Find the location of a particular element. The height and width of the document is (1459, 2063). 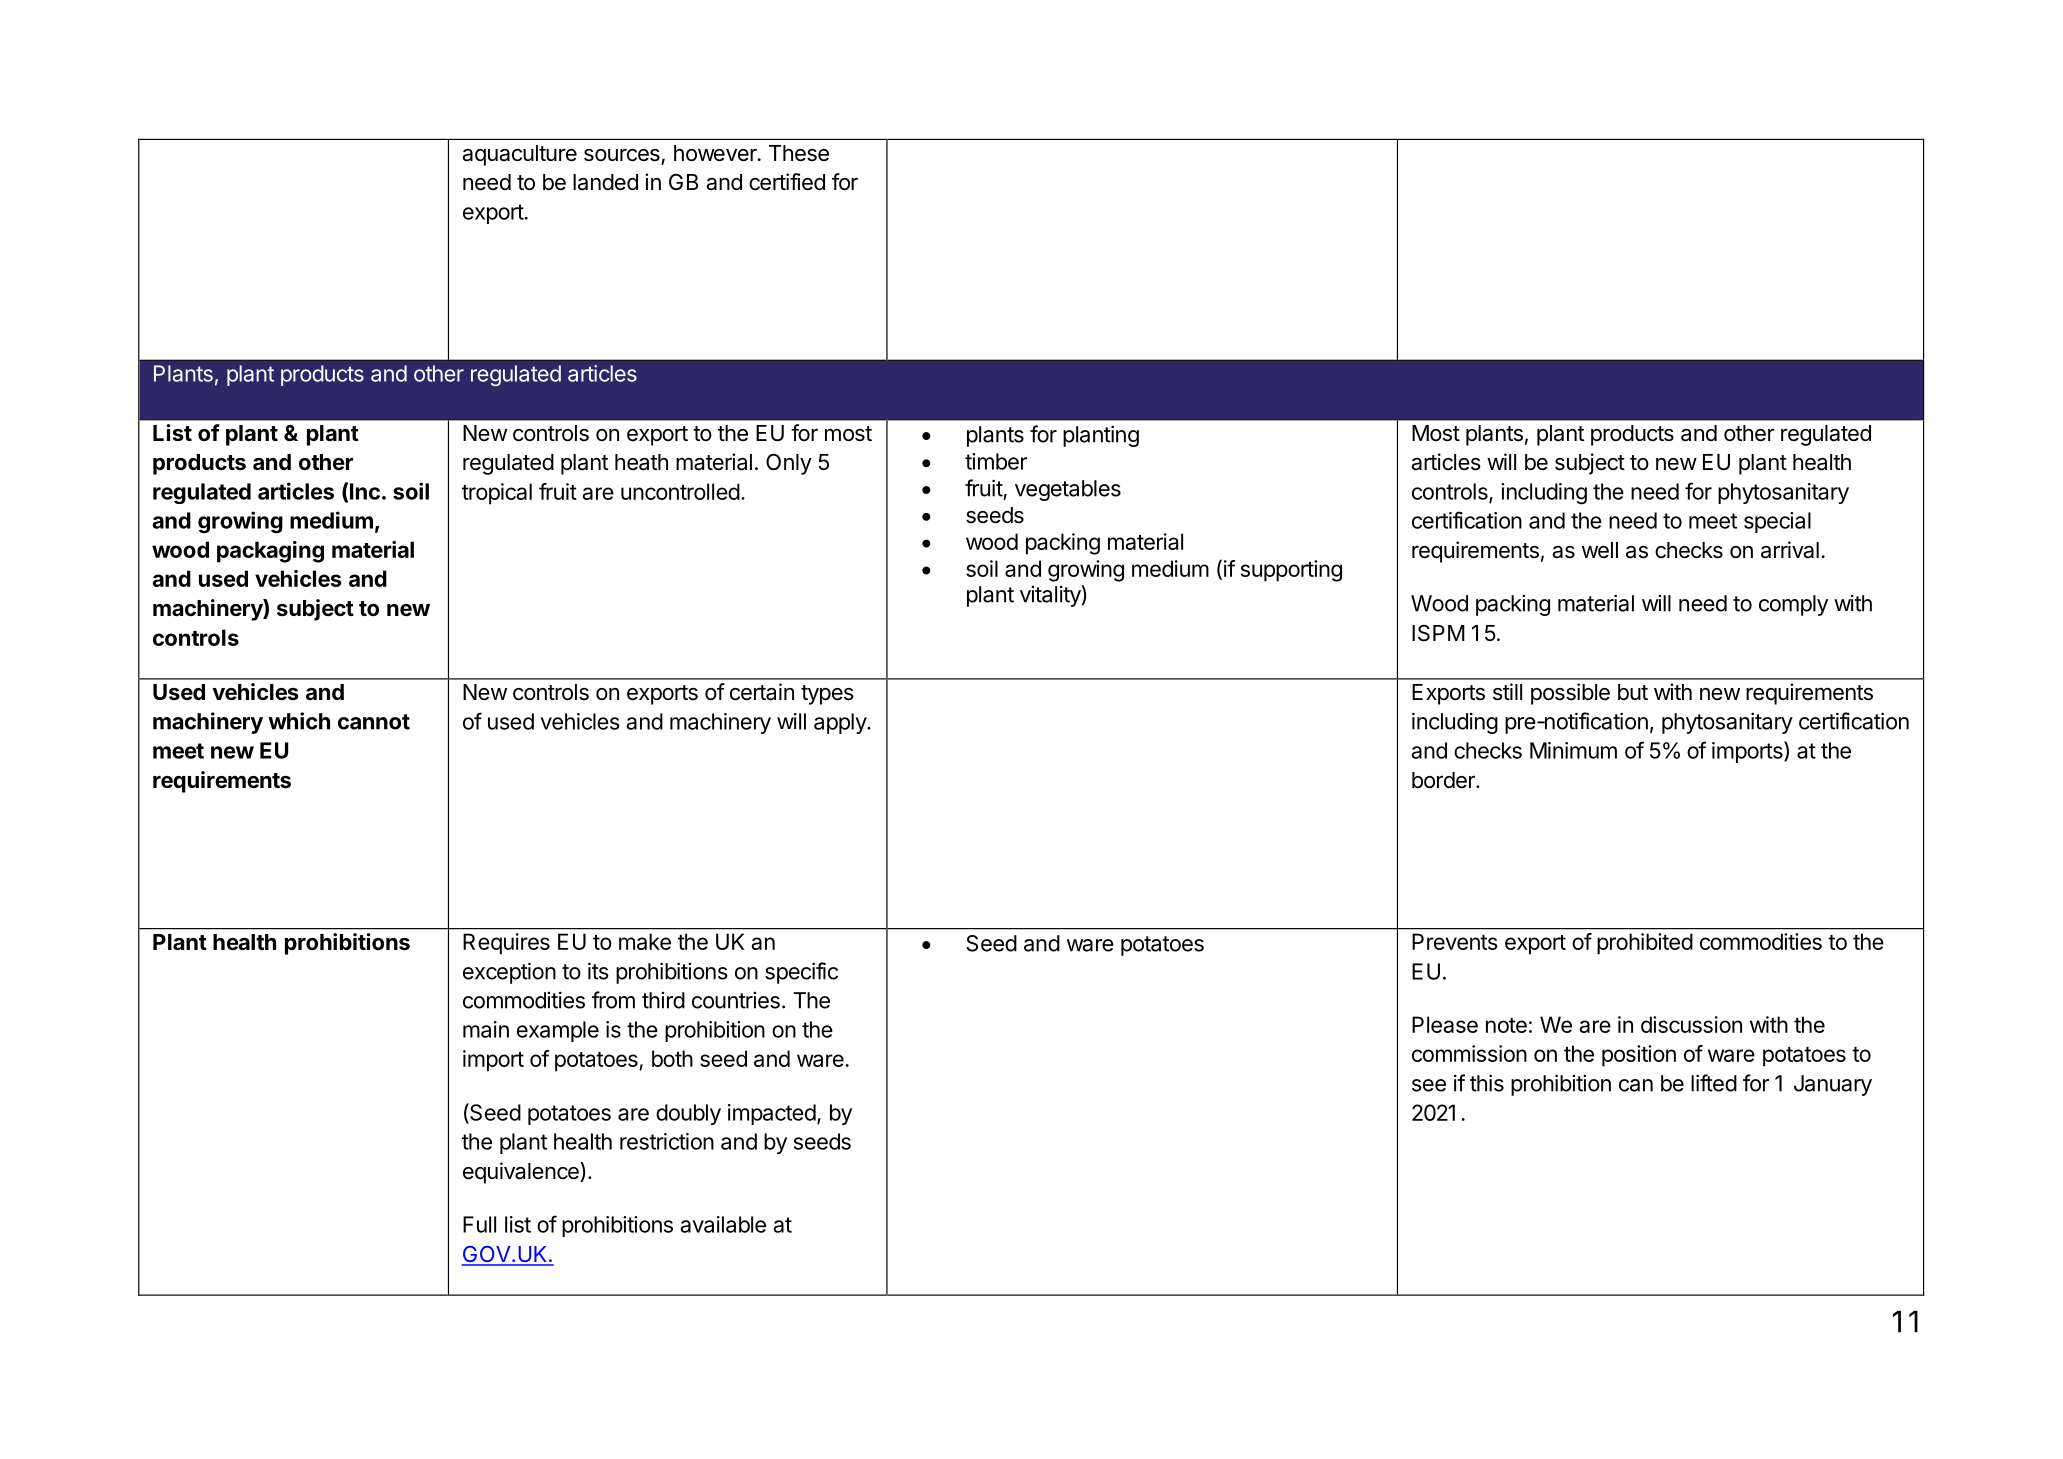

special is located at coordinates (1777, 522).
